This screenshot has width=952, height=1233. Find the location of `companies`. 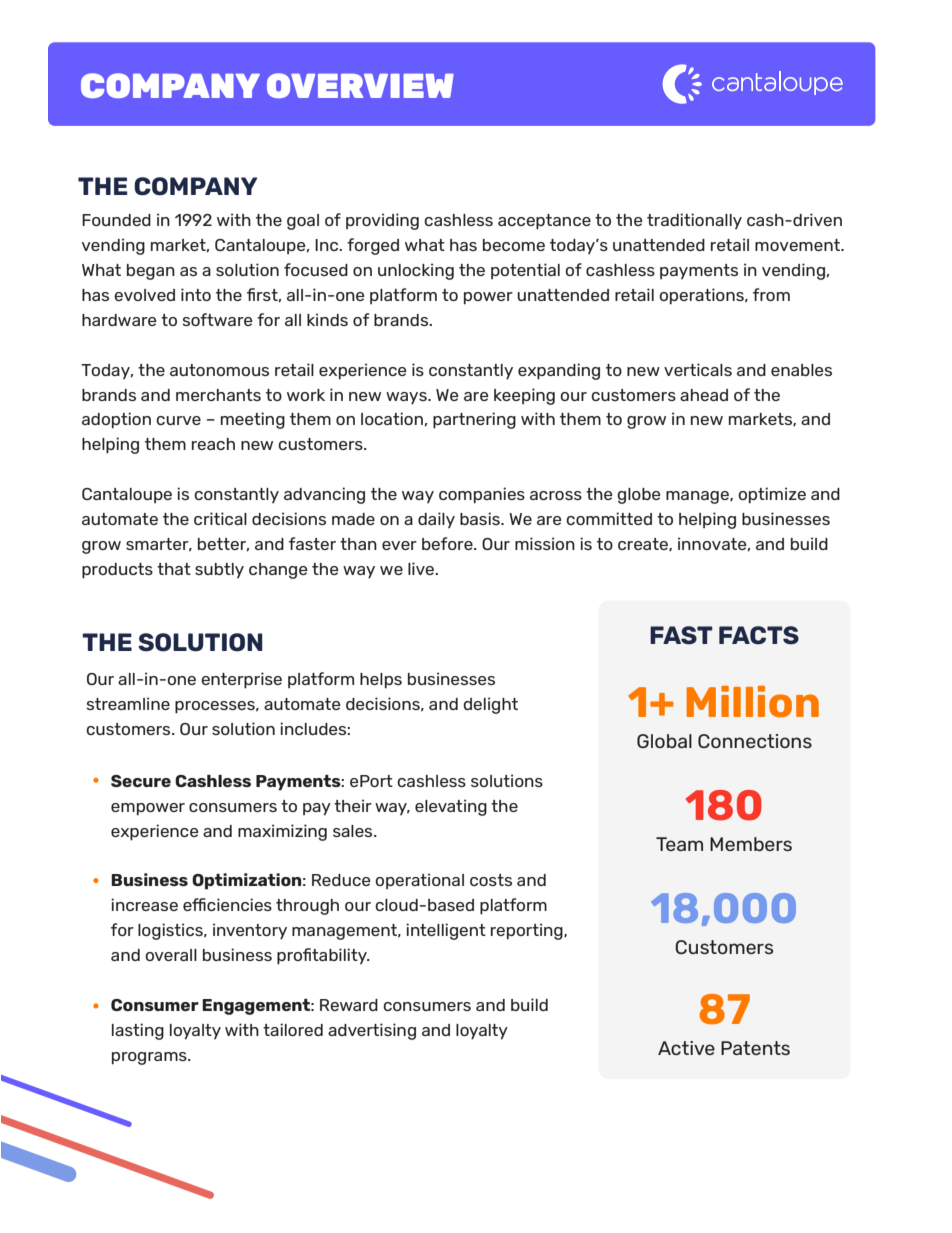

companies is located at coordinates (482, 495).
